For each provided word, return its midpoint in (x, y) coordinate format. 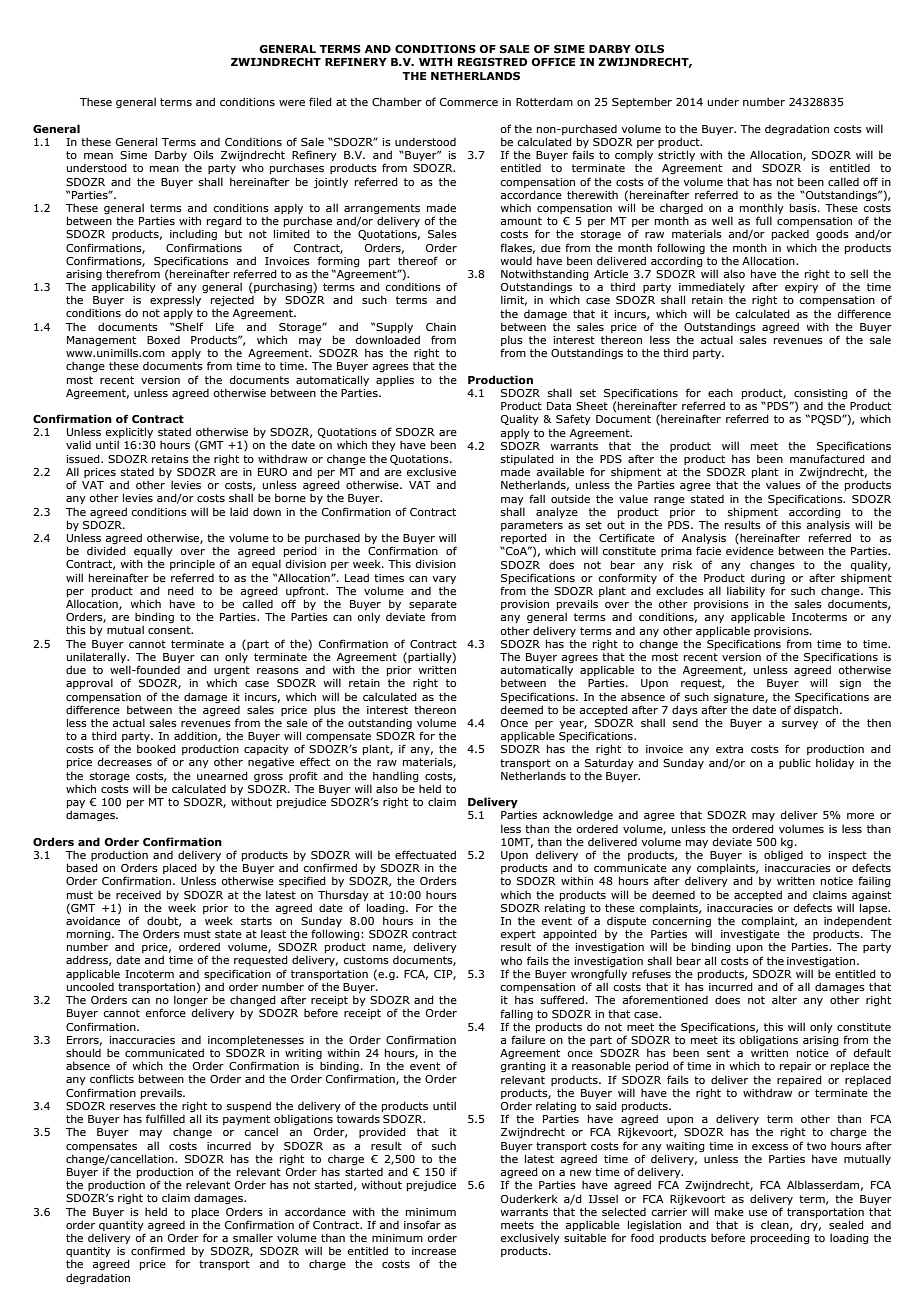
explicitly (129, 434)
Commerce (469, 102)
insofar (422, 1224)
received (138, 895)
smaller (253, 1237)
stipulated (527, 459)
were (292, 103)
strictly (676, 155)
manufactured (827, 458)
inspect (849, 857)
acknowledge (578, 815)
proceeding (780, 1238)
